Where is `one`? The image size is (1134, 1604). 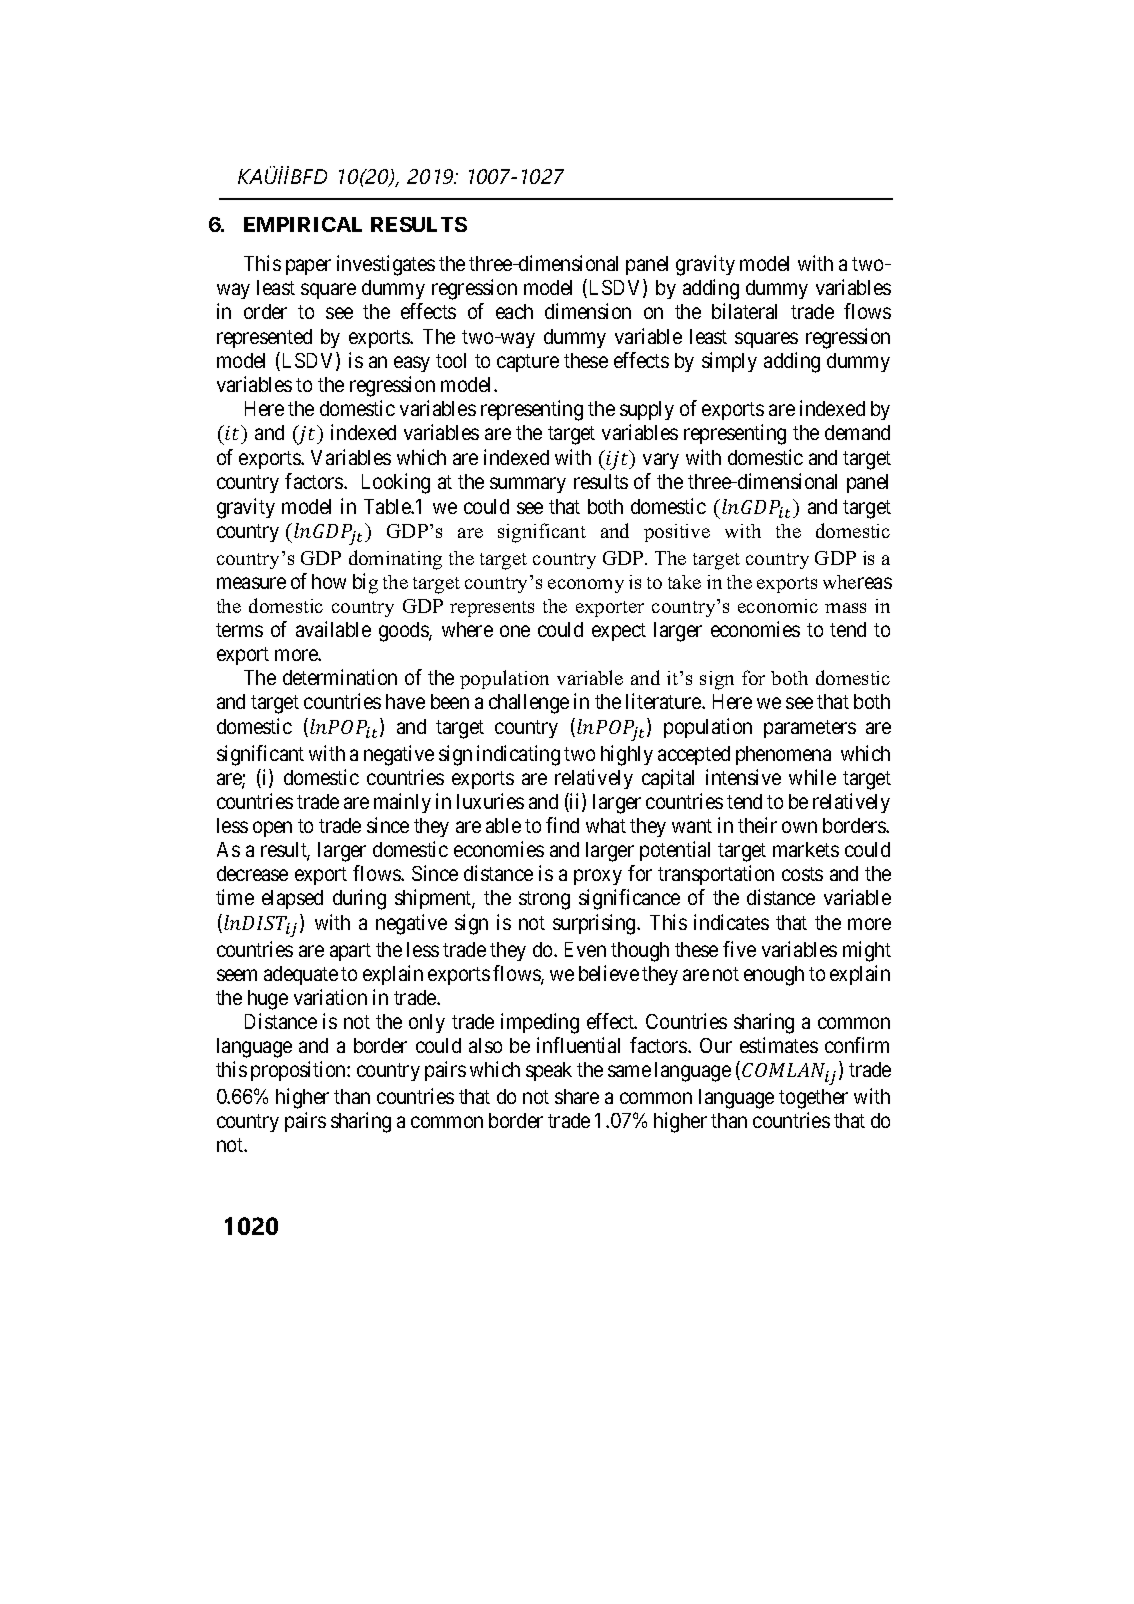 one is located at coordinates (515, 631).
